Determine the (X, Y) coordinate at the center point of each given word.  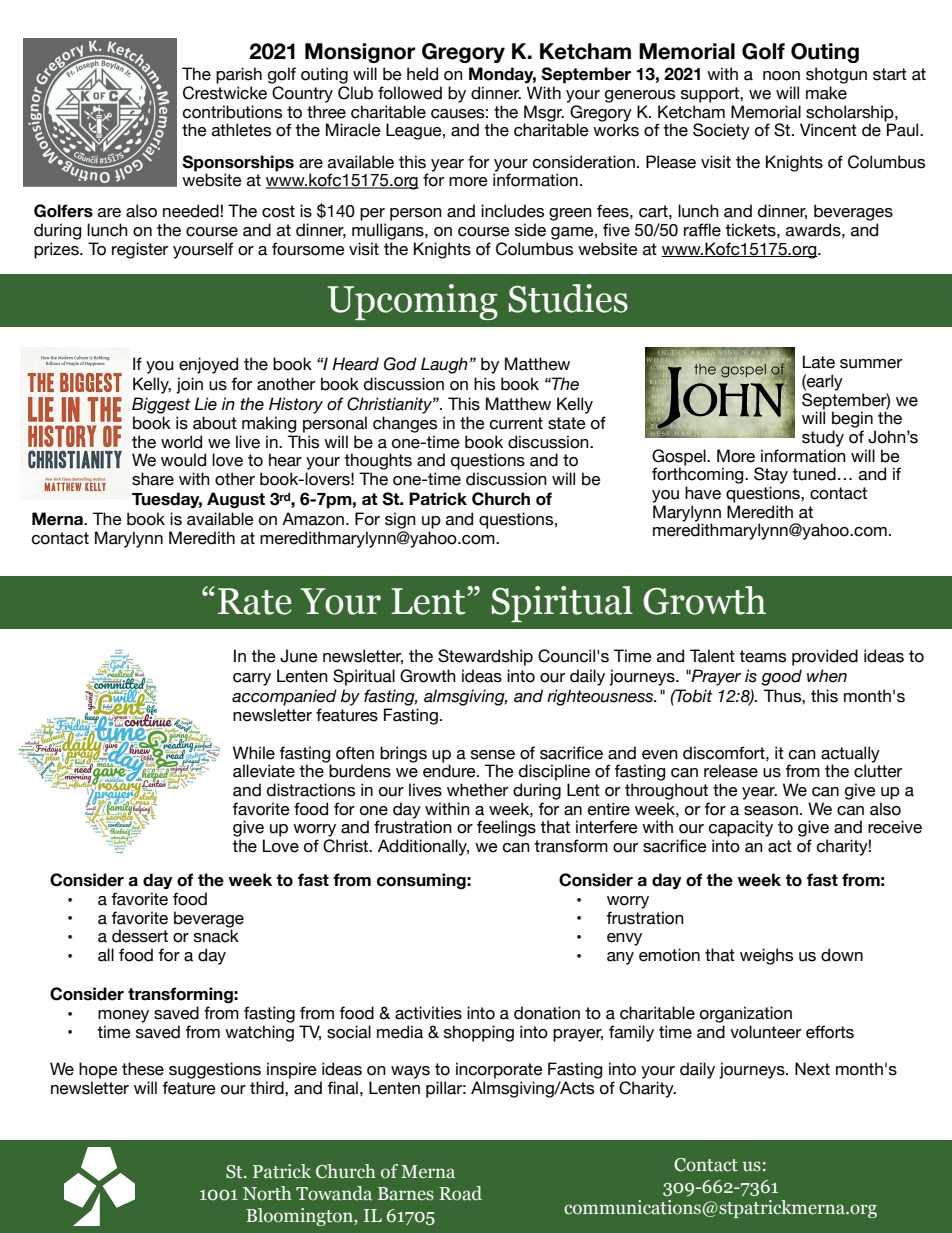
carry (252, 679)
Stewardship (485, 657)
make (826, 93)
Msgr (544, 114)
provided (825, 657)
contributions (232, 112)
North (267, 1193)
